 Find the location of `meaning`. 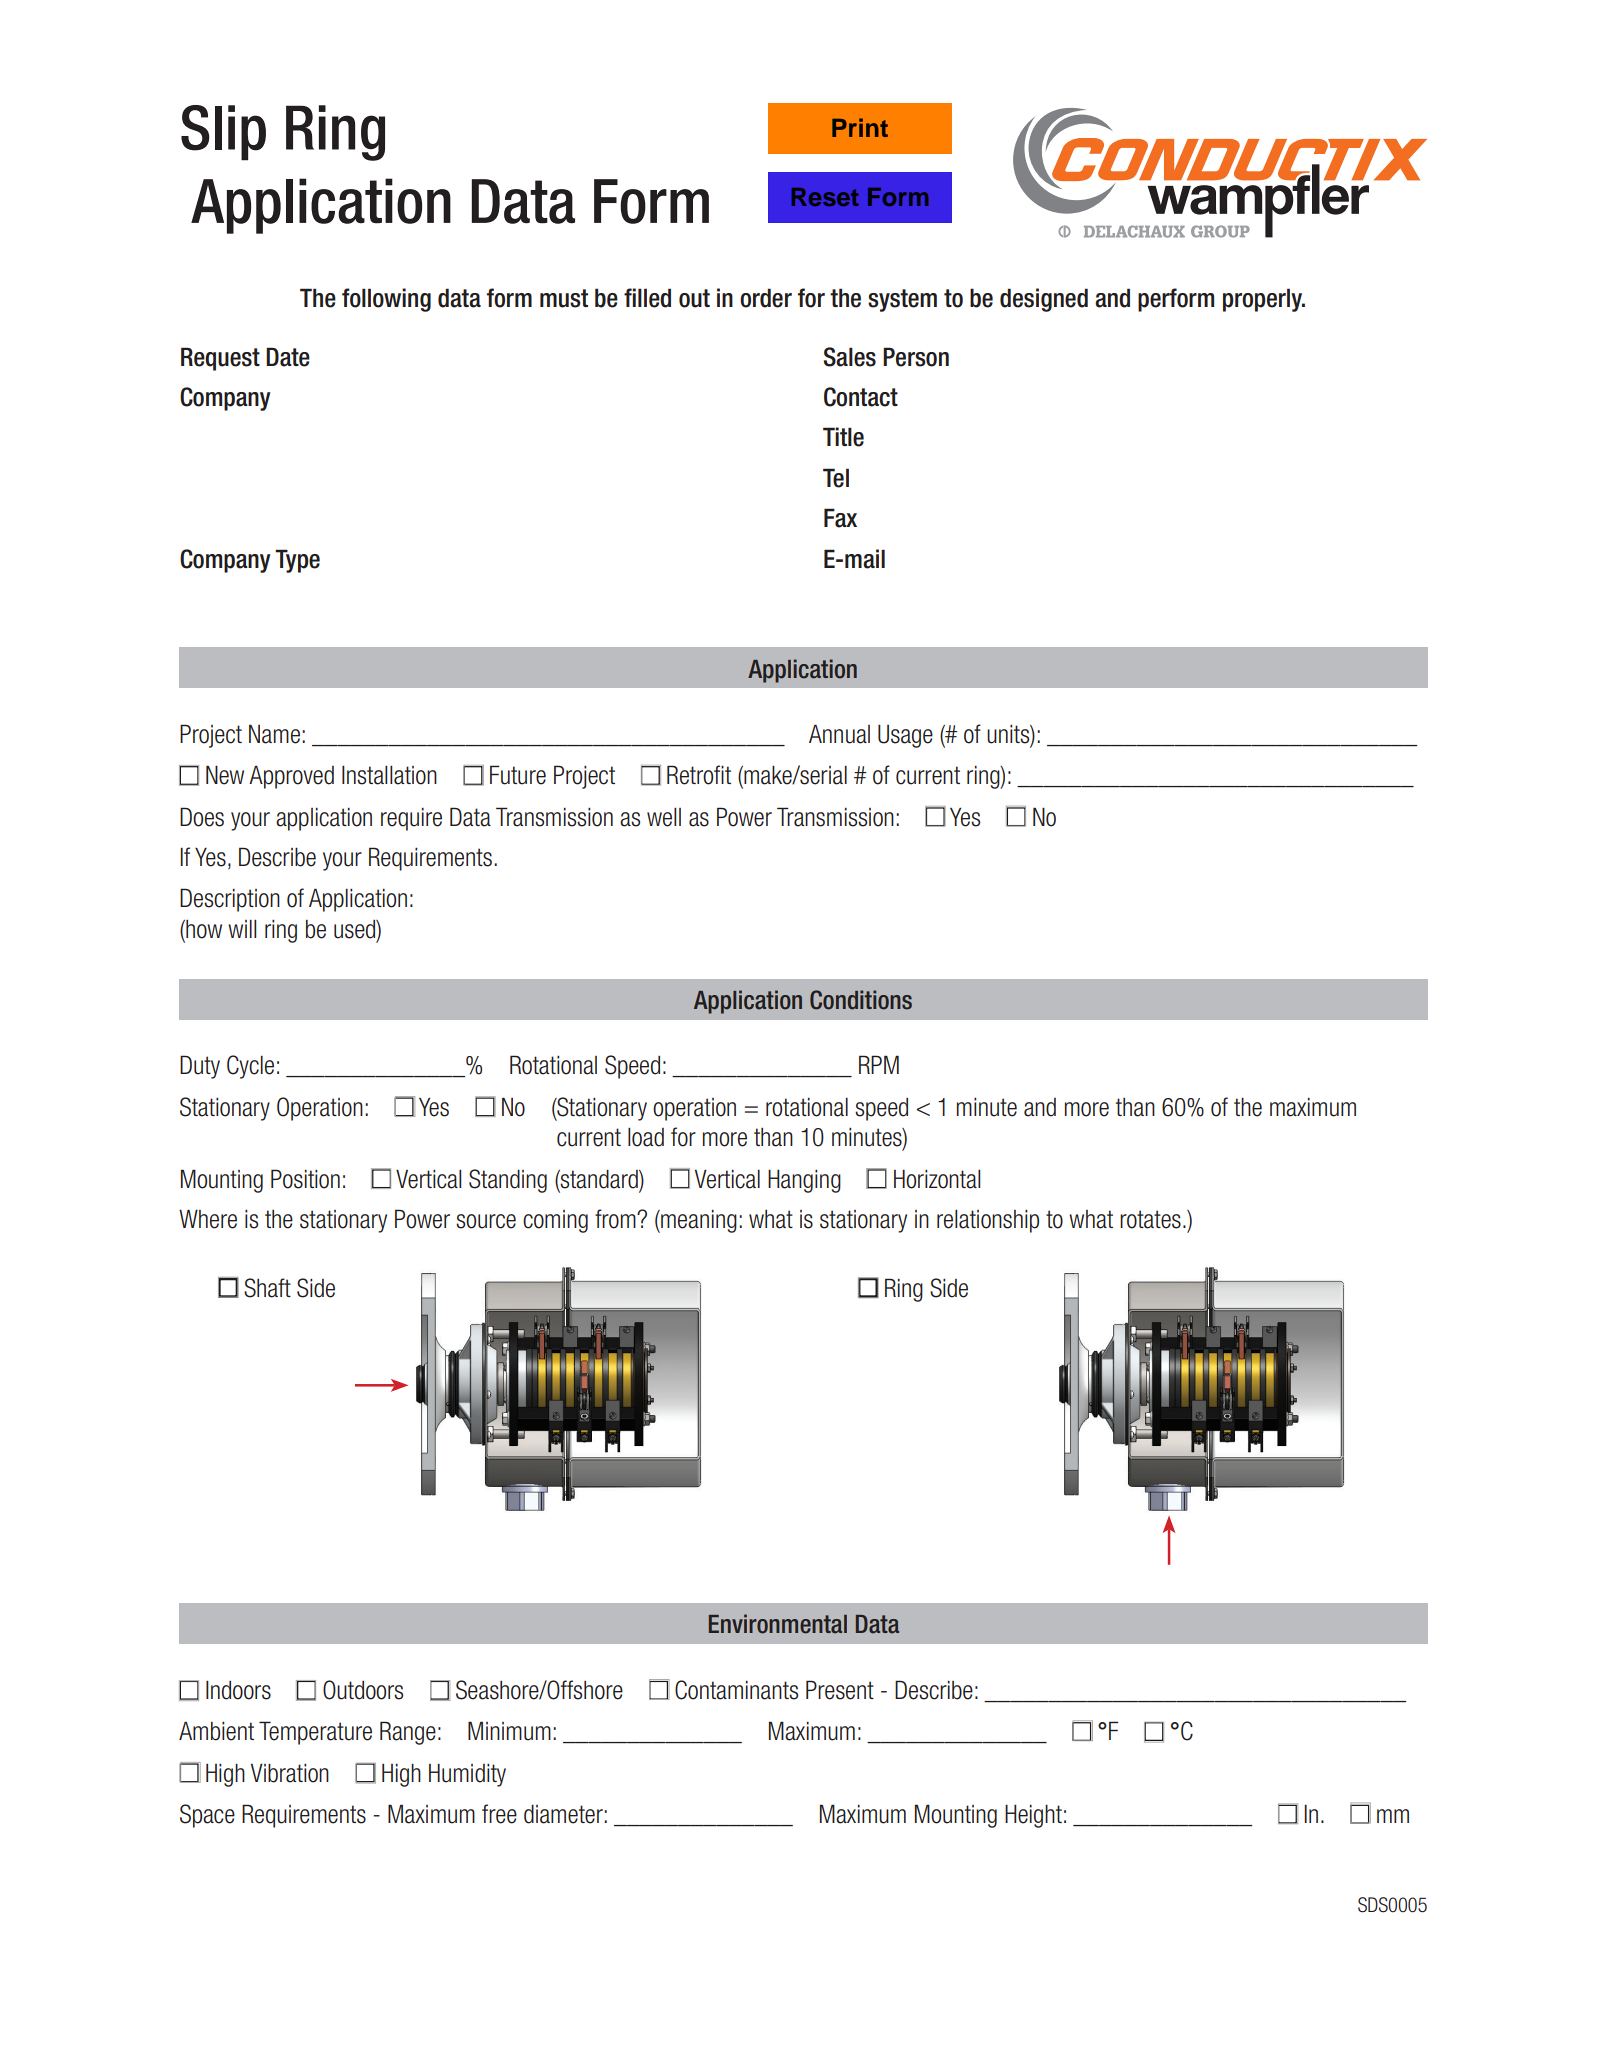

meaning is located at coordinates (698, 1221).
